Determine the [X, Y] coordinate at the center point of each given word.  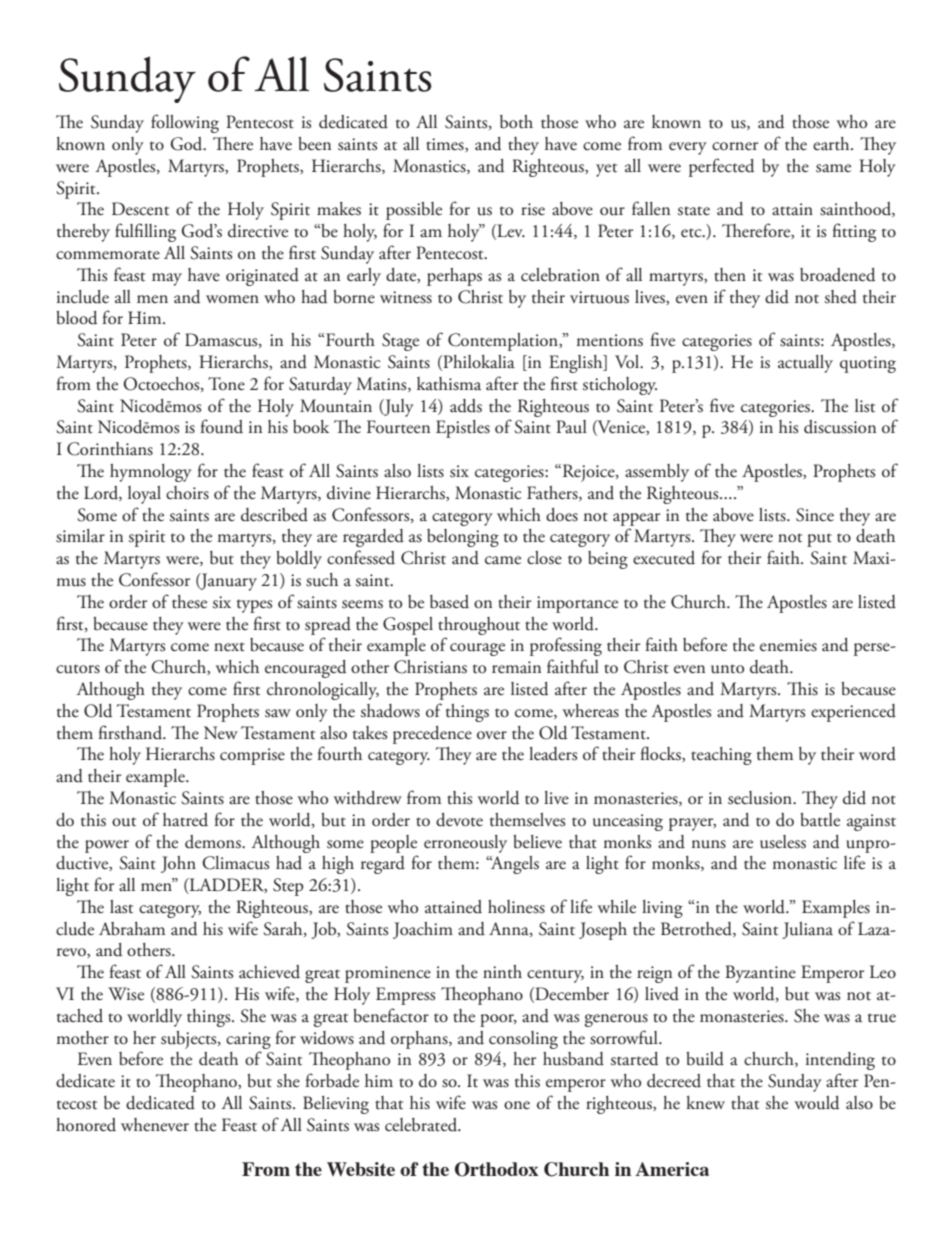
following [185, 123]
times [446, 145]
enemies [788, 645]
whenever [155, 1125]
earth [832, 144]
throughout [479, 626]
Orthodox [496, 1169]
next [229, 647]
